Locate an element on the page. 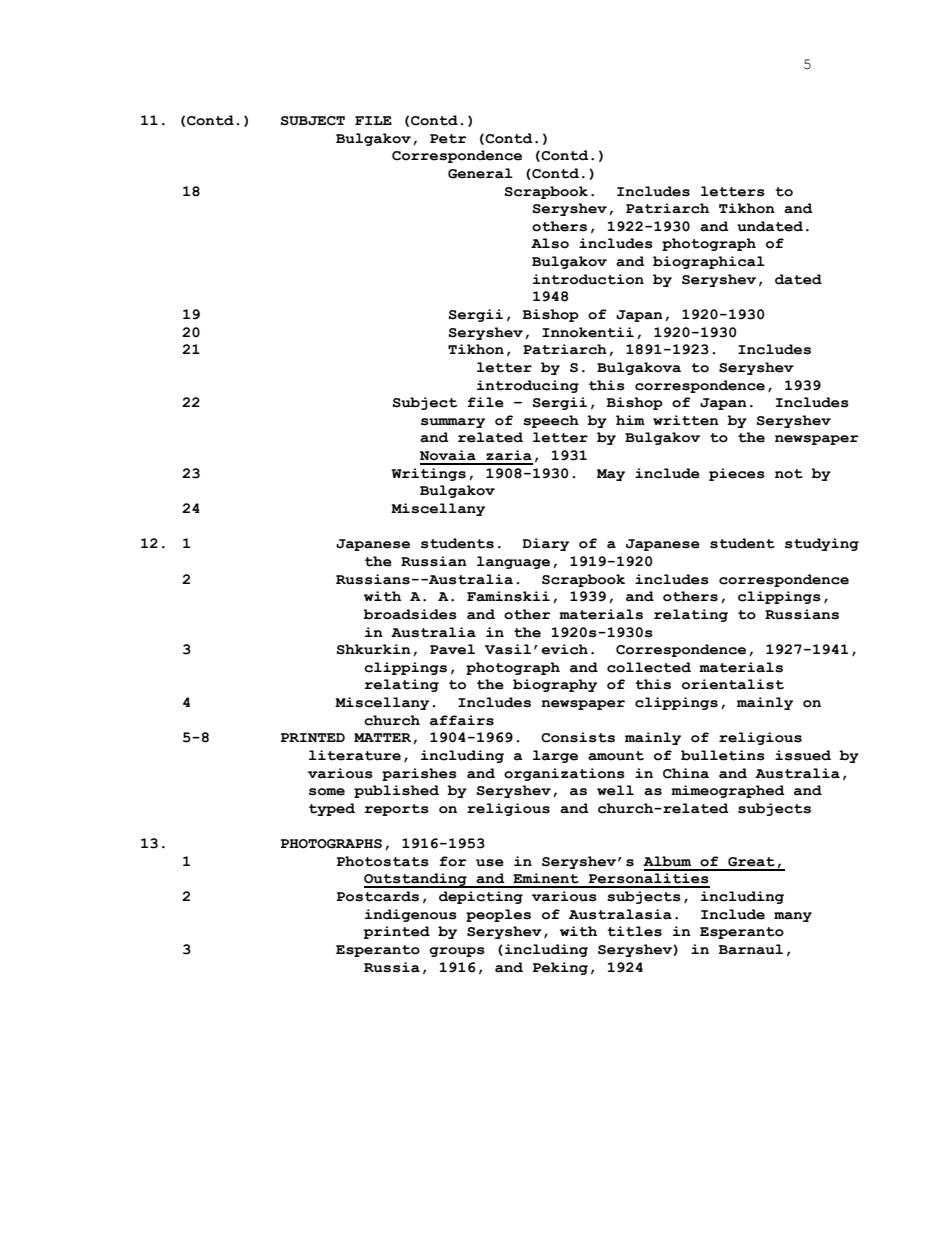 The image size is (952, 1233). biographical is located at coordinates (709, 262).
